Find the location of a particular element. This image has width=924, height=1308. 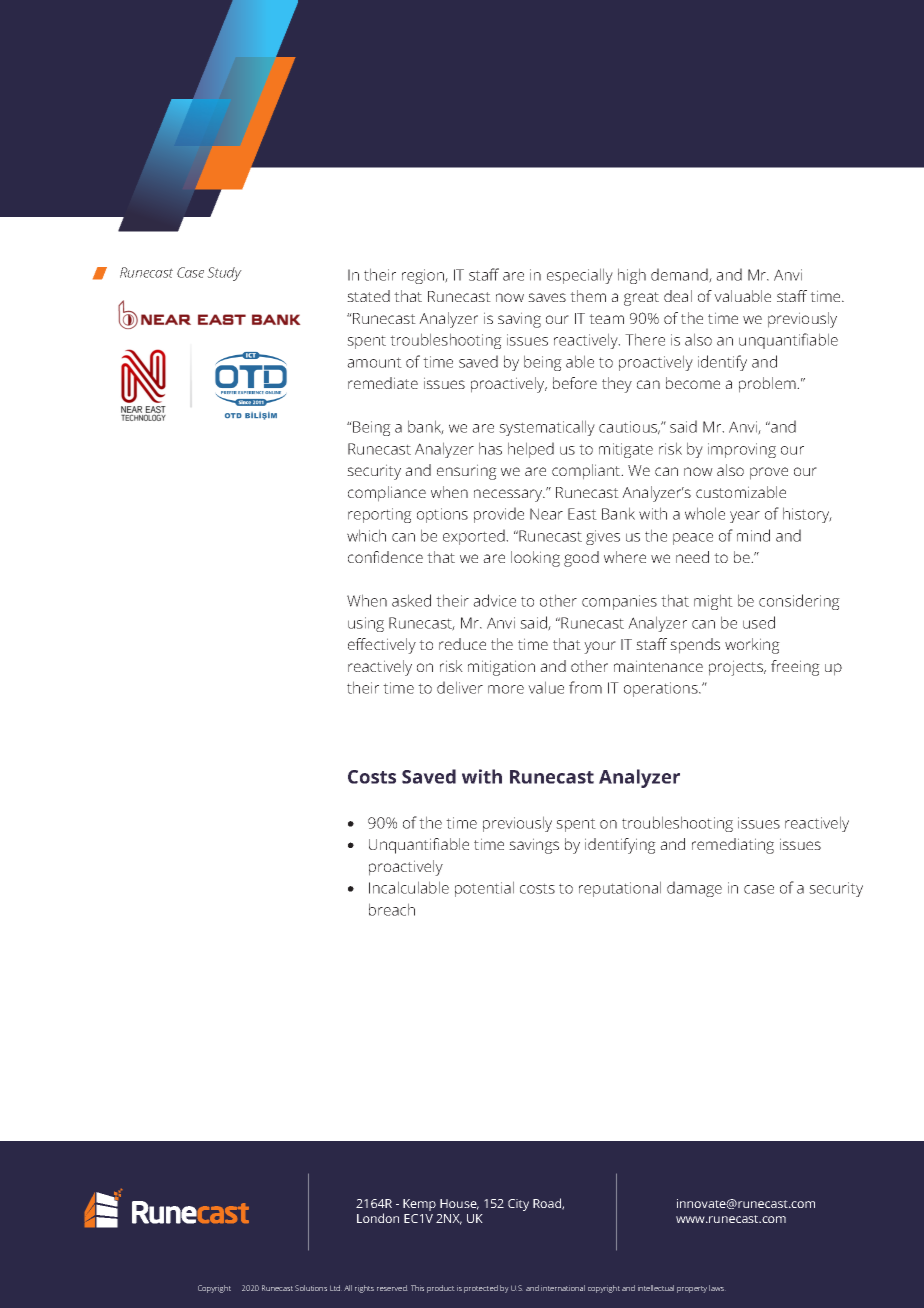

laws is located at coordinates (717, 1288).
